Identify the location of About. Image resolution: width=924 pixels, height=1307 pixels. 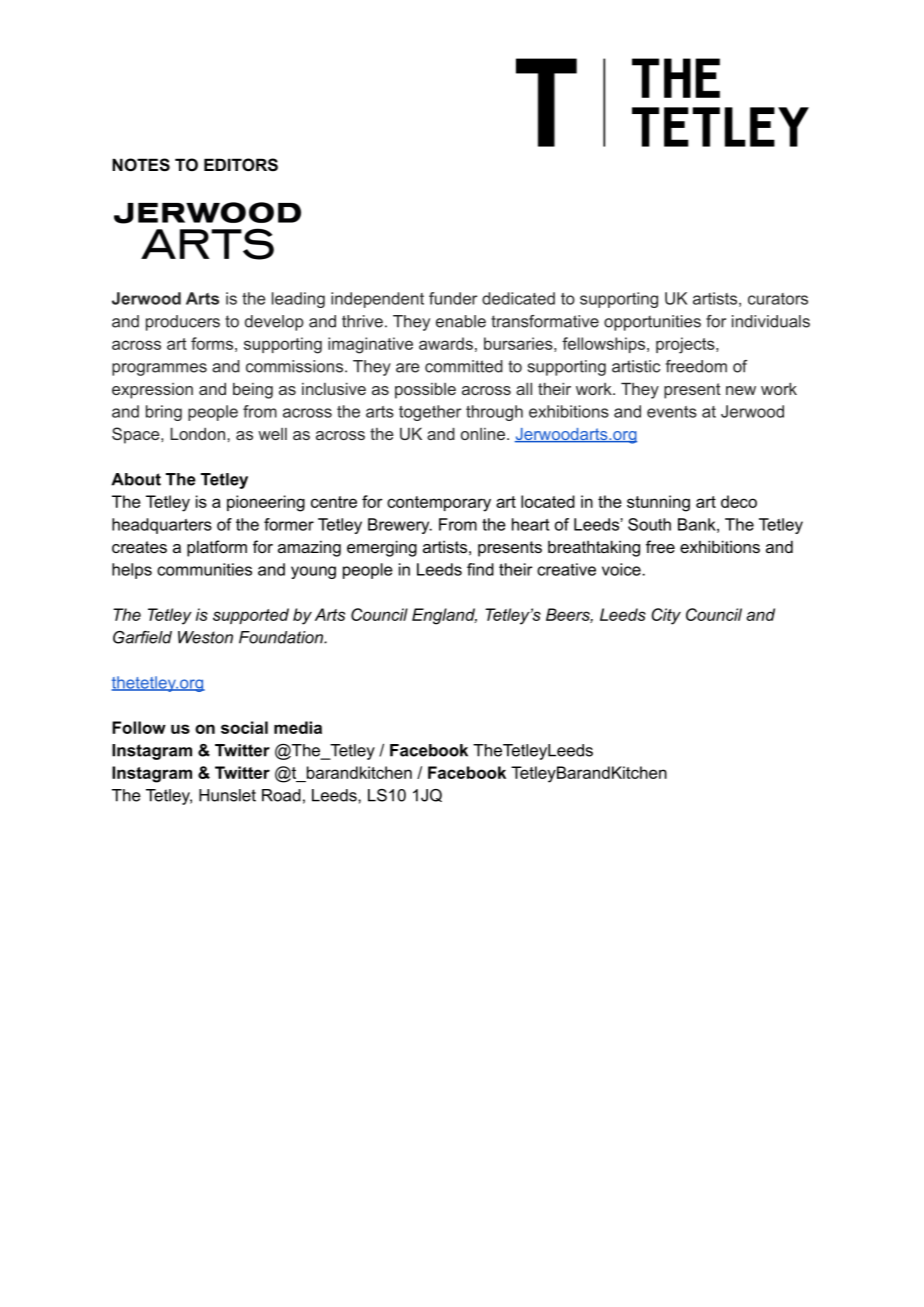
(136, 479).
